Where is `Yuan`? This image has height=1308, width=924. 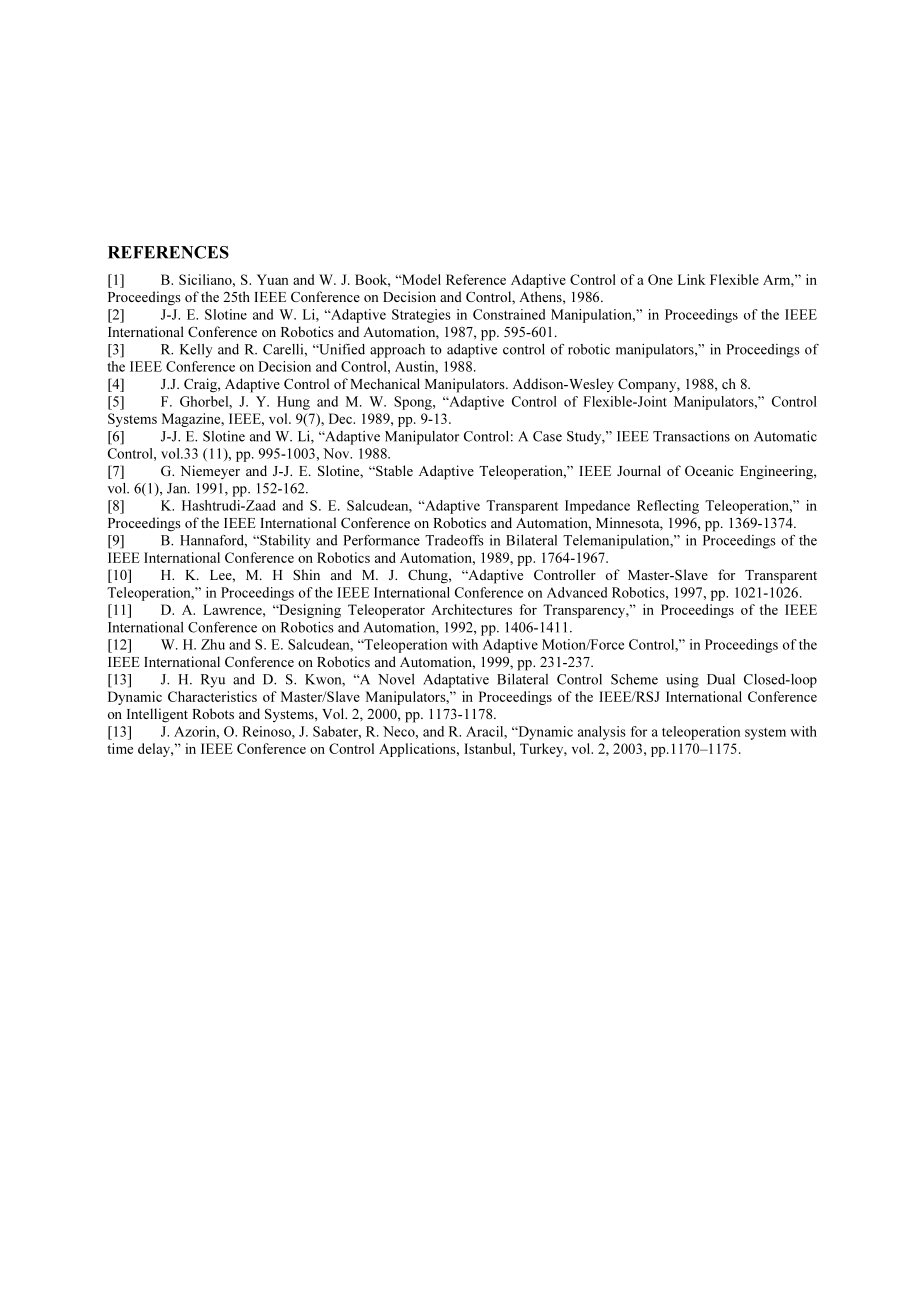
Yuan is located at coordinates (272, 279).
